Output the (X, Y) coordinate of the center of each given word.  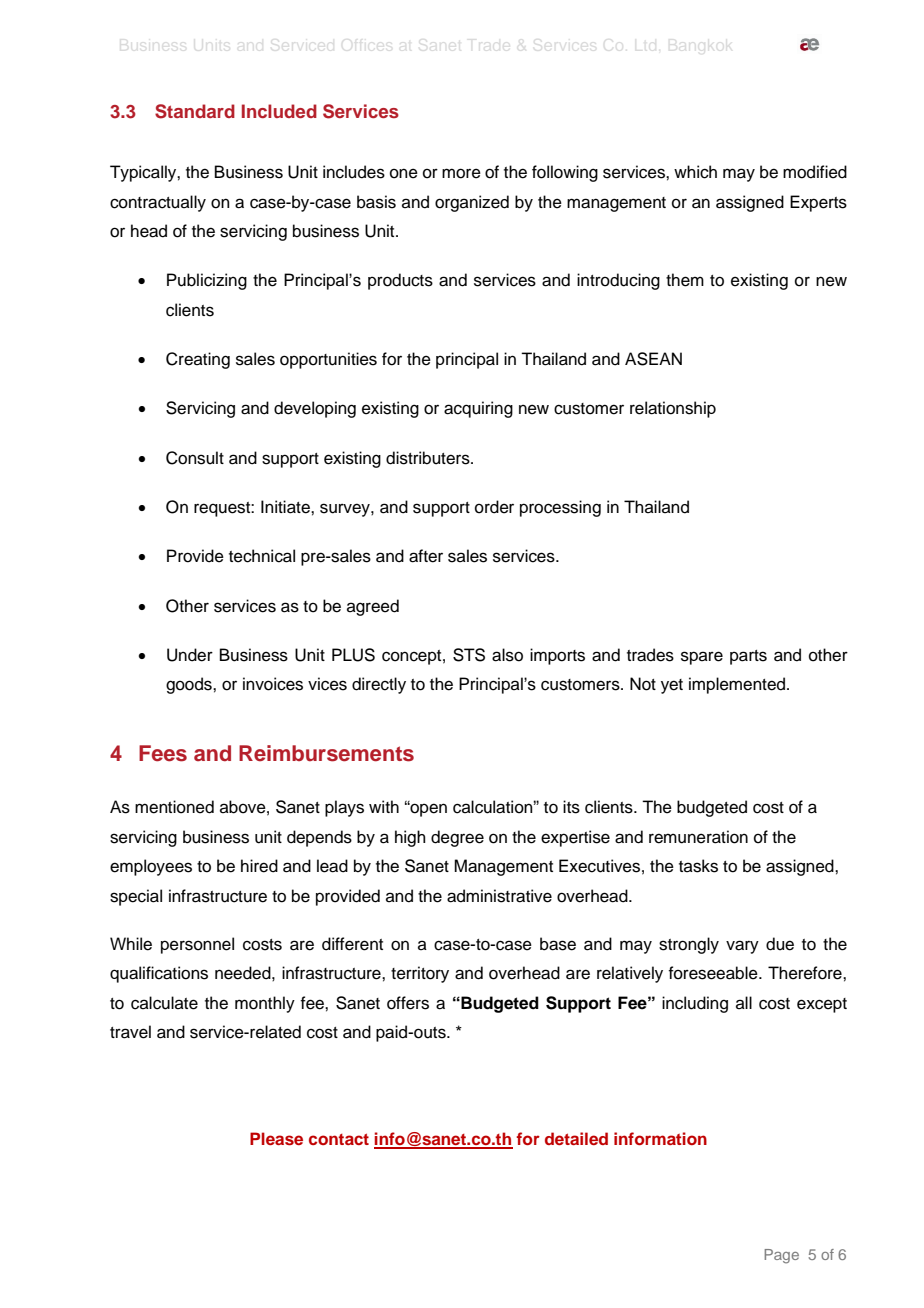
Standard (195, 111)
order (494, 507)
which (695, 172)
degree (457, 838)
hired (259, 866)
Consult (195, 458)
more (461, 173)
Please (276, 1138)
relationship (673, 409)
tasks (698, 866)
